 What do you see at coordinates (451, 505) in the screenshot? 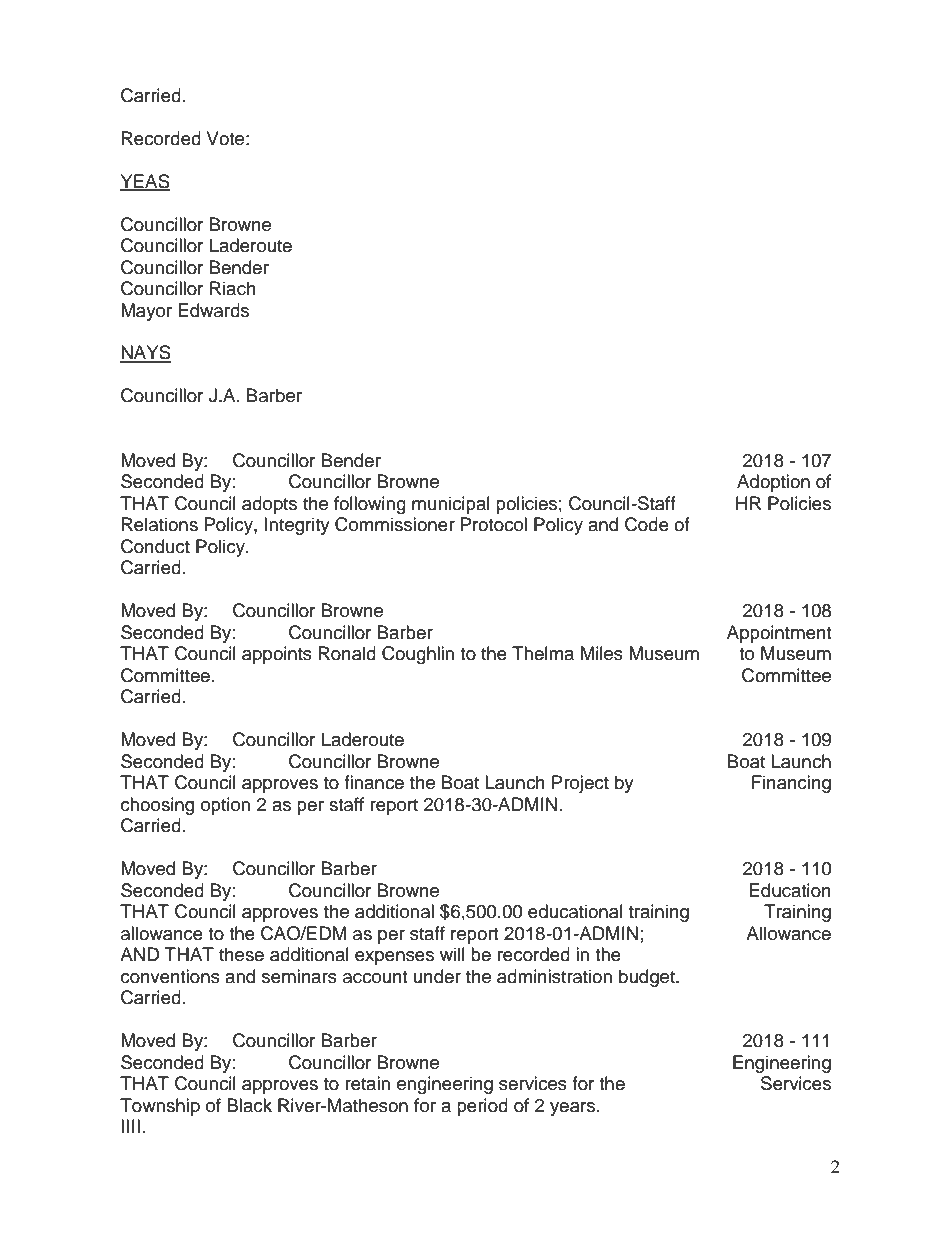
I see `municipal` at bounding box center [451, 505].
